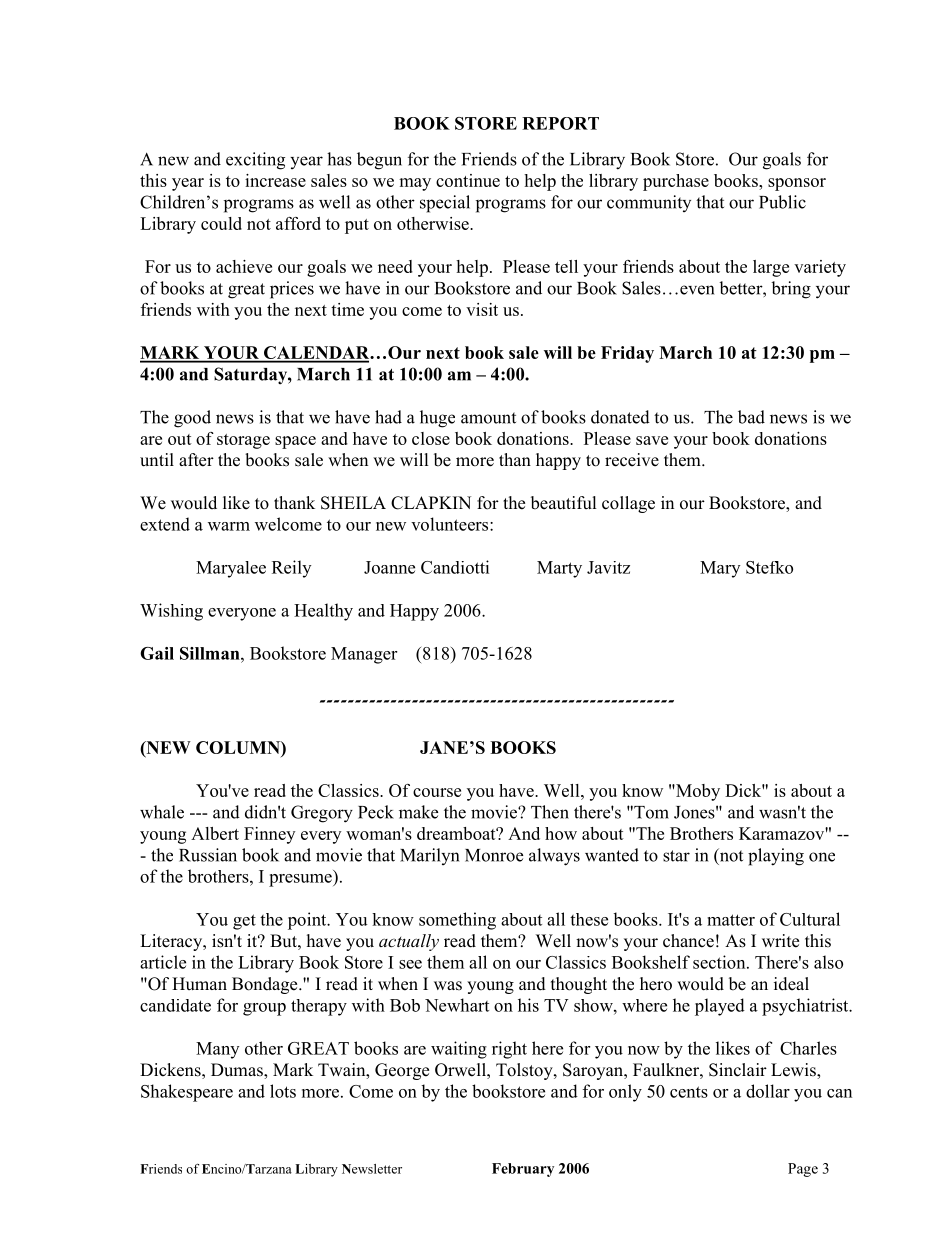  Describe the element at coordinates (283, 1091) in the document. I see `lots` at that location.
